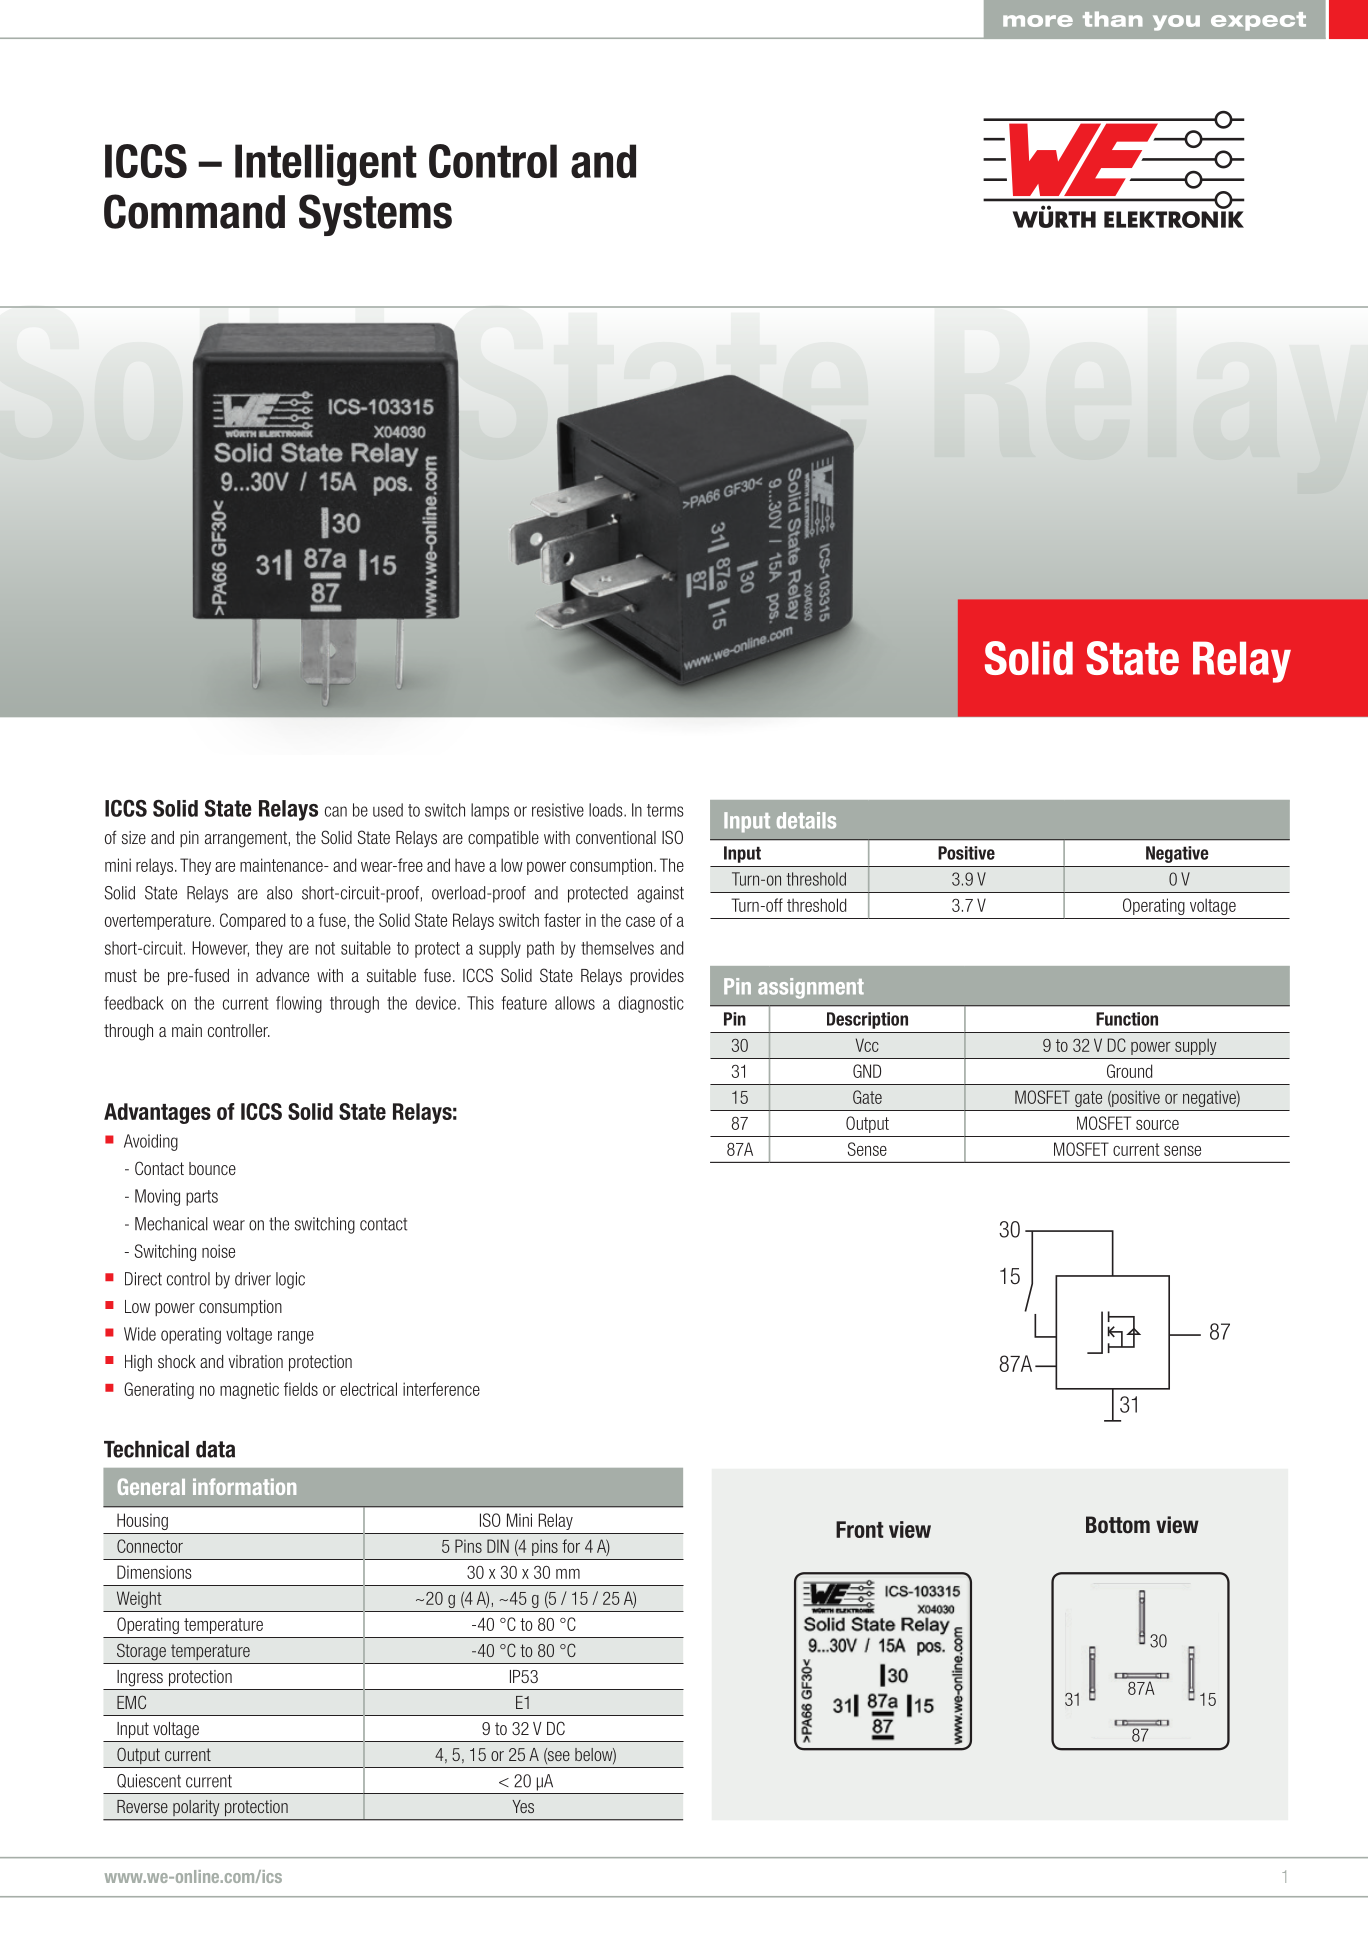 Image resolution: width=1368 pixels, height=1935 pixels. Describe the element at coordinates (806, 820) in the screenshot. I see `details` at that location.
